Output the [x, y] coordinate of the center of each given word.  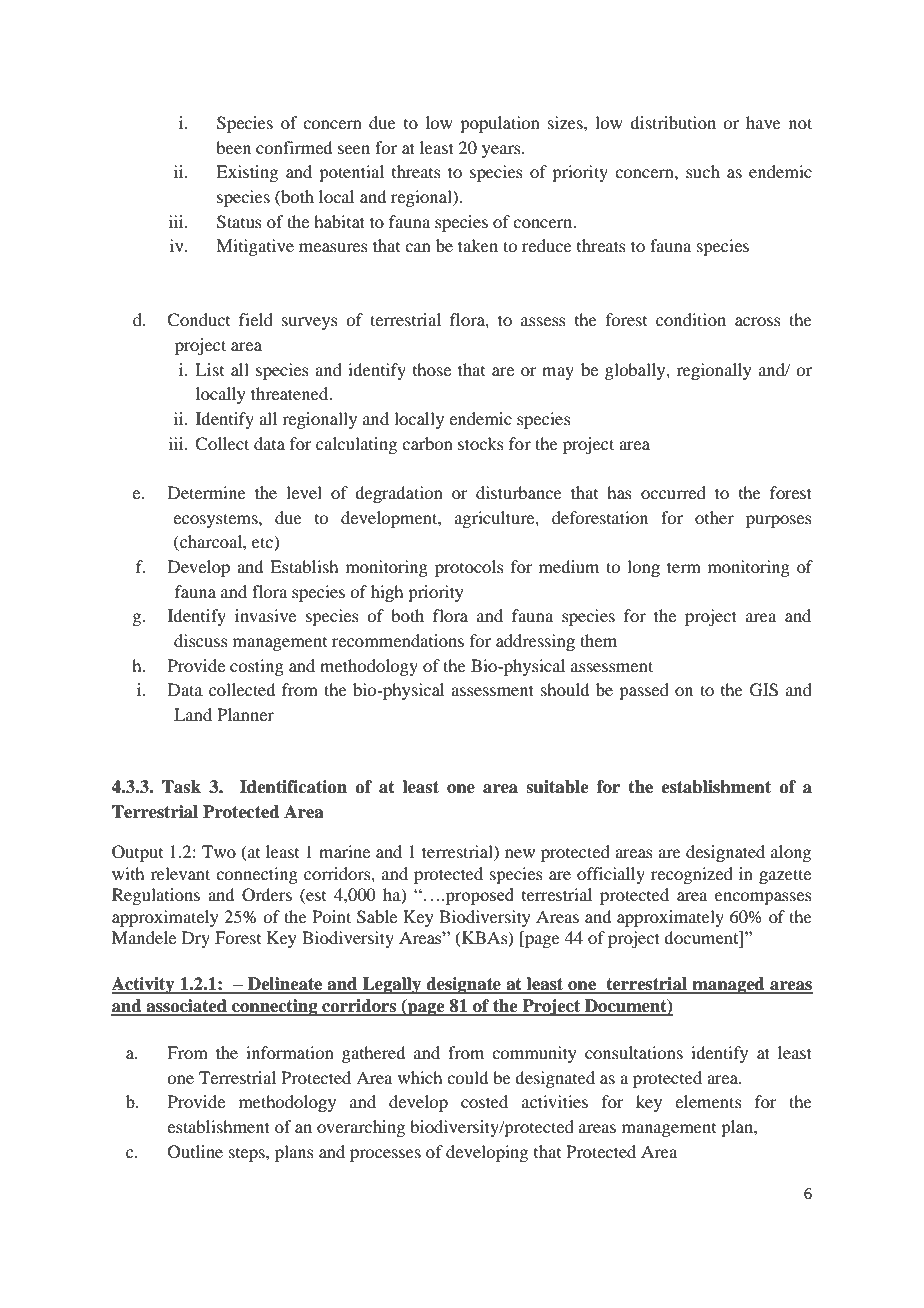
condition [691, 319]
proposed [478, 896]
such [703, 171]
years [502, 151]
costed [484, 1101]
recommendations [398, 640]
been [233, 147]
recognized [692, 875]
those [432, 369]
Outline [195, 1152]
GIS [764, 690]
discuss [201, 640]
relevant [180, 873]
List [209, 369]
